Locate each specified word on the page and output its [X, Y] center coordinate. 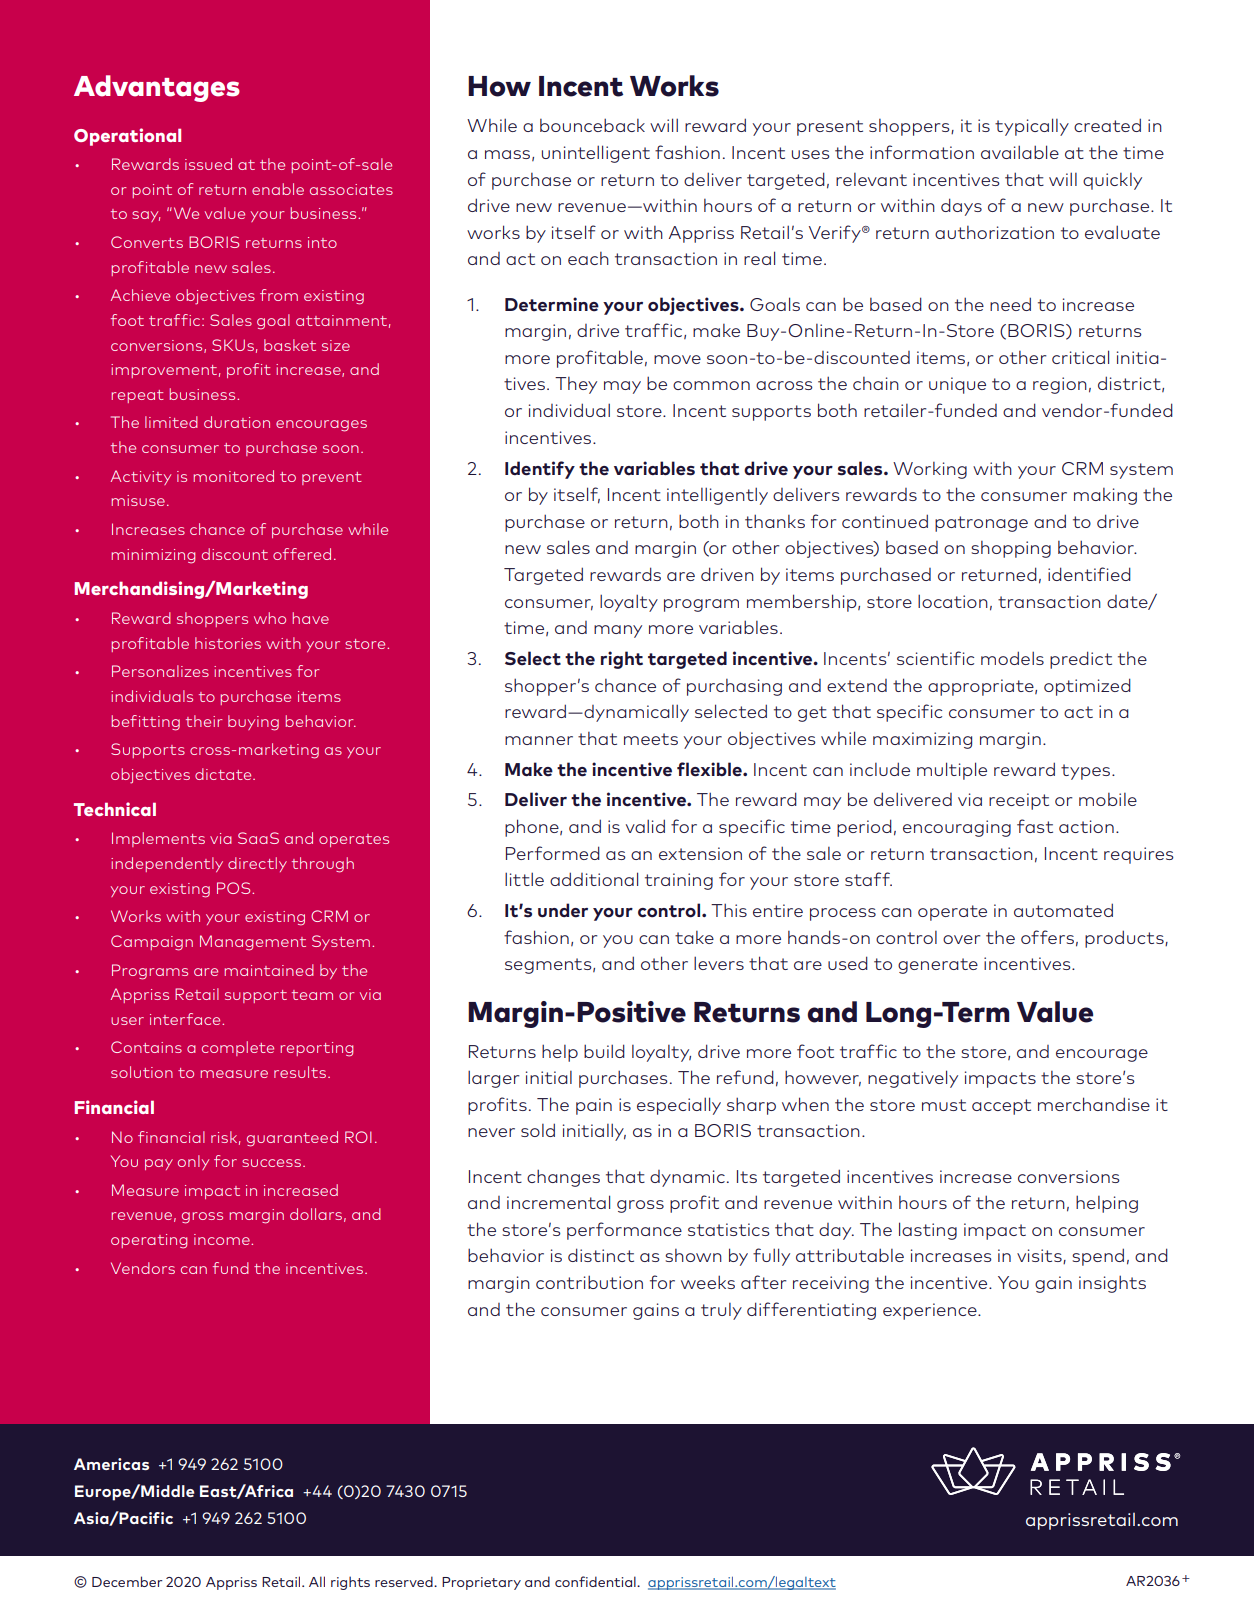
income [223, 1239]
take [694, 937]
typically [1032, 127]
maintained [269, 970]
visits [1040, 1256]
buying [253, 723]
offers [1047, 937]
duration [237, 422]
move [677, 359]
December [127, 1581]
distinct [601, 1255]
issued [208, 164]
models [1012, 658]
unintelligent [596, 154]
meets [651, 739]
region [1060, 385]
